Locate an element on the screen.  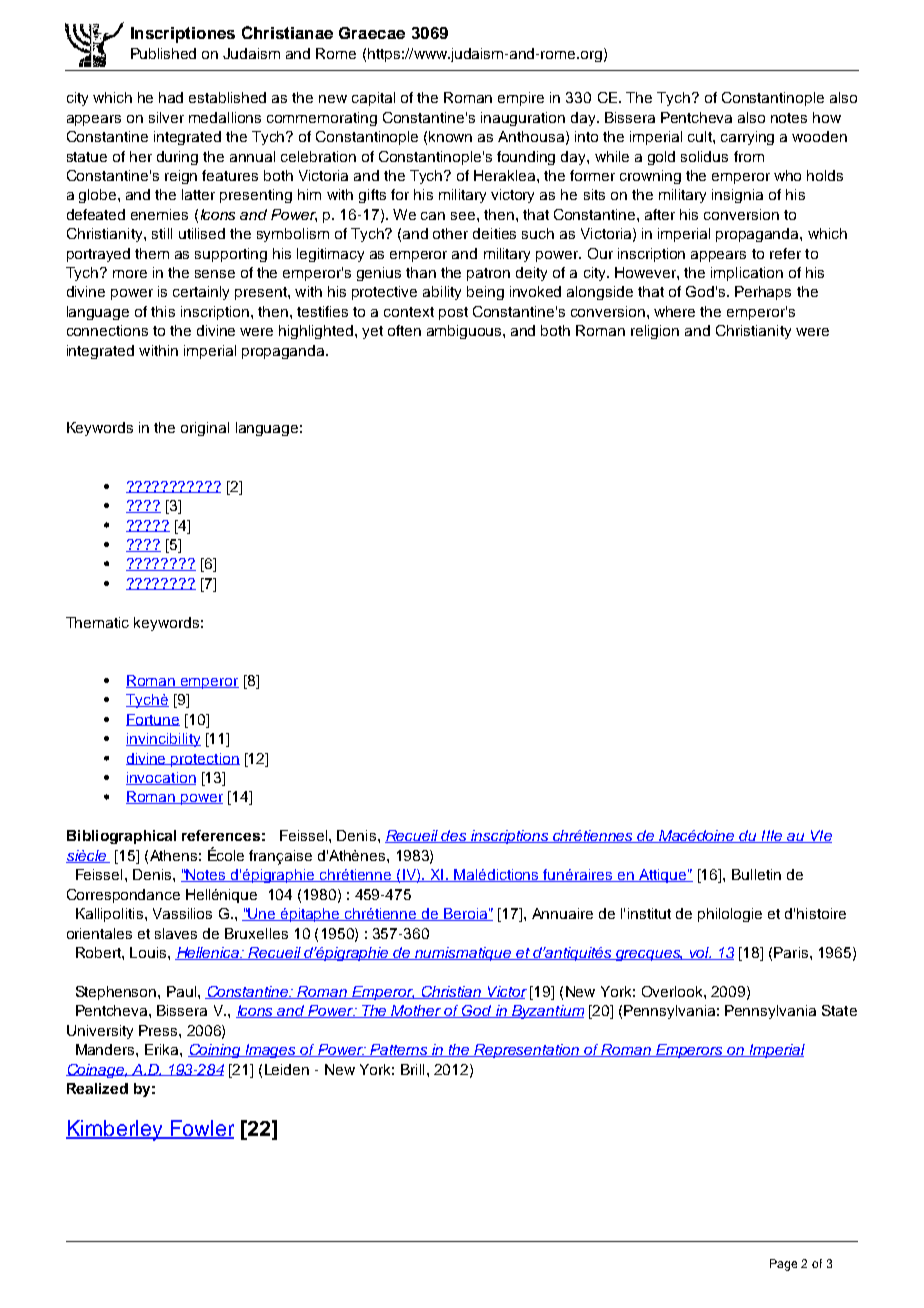
Paris is located at coordinates (792, 952).
